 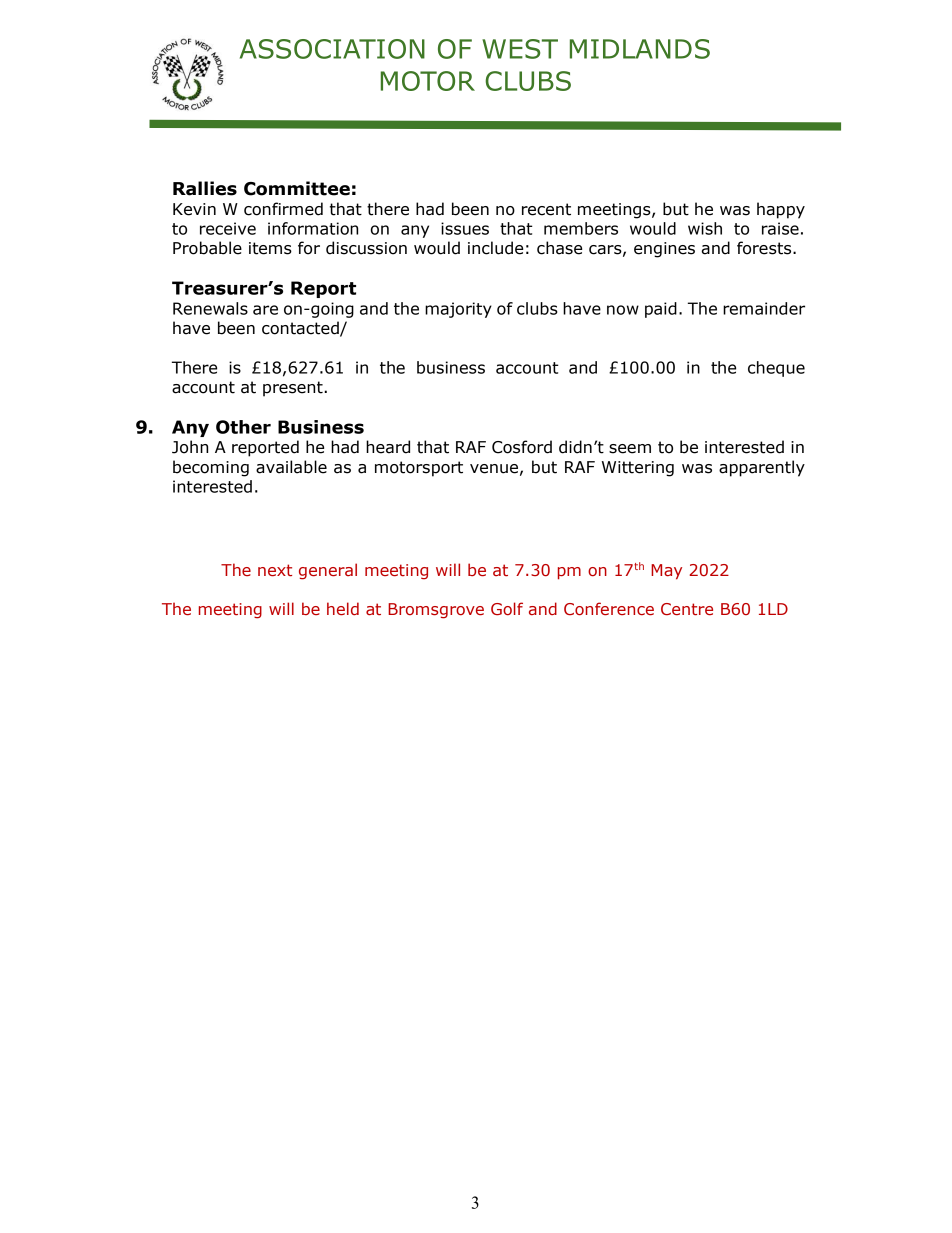 What do you see at coordinates (661, 310) in the image?
I see `paid` at bounding box center [661, 310].
